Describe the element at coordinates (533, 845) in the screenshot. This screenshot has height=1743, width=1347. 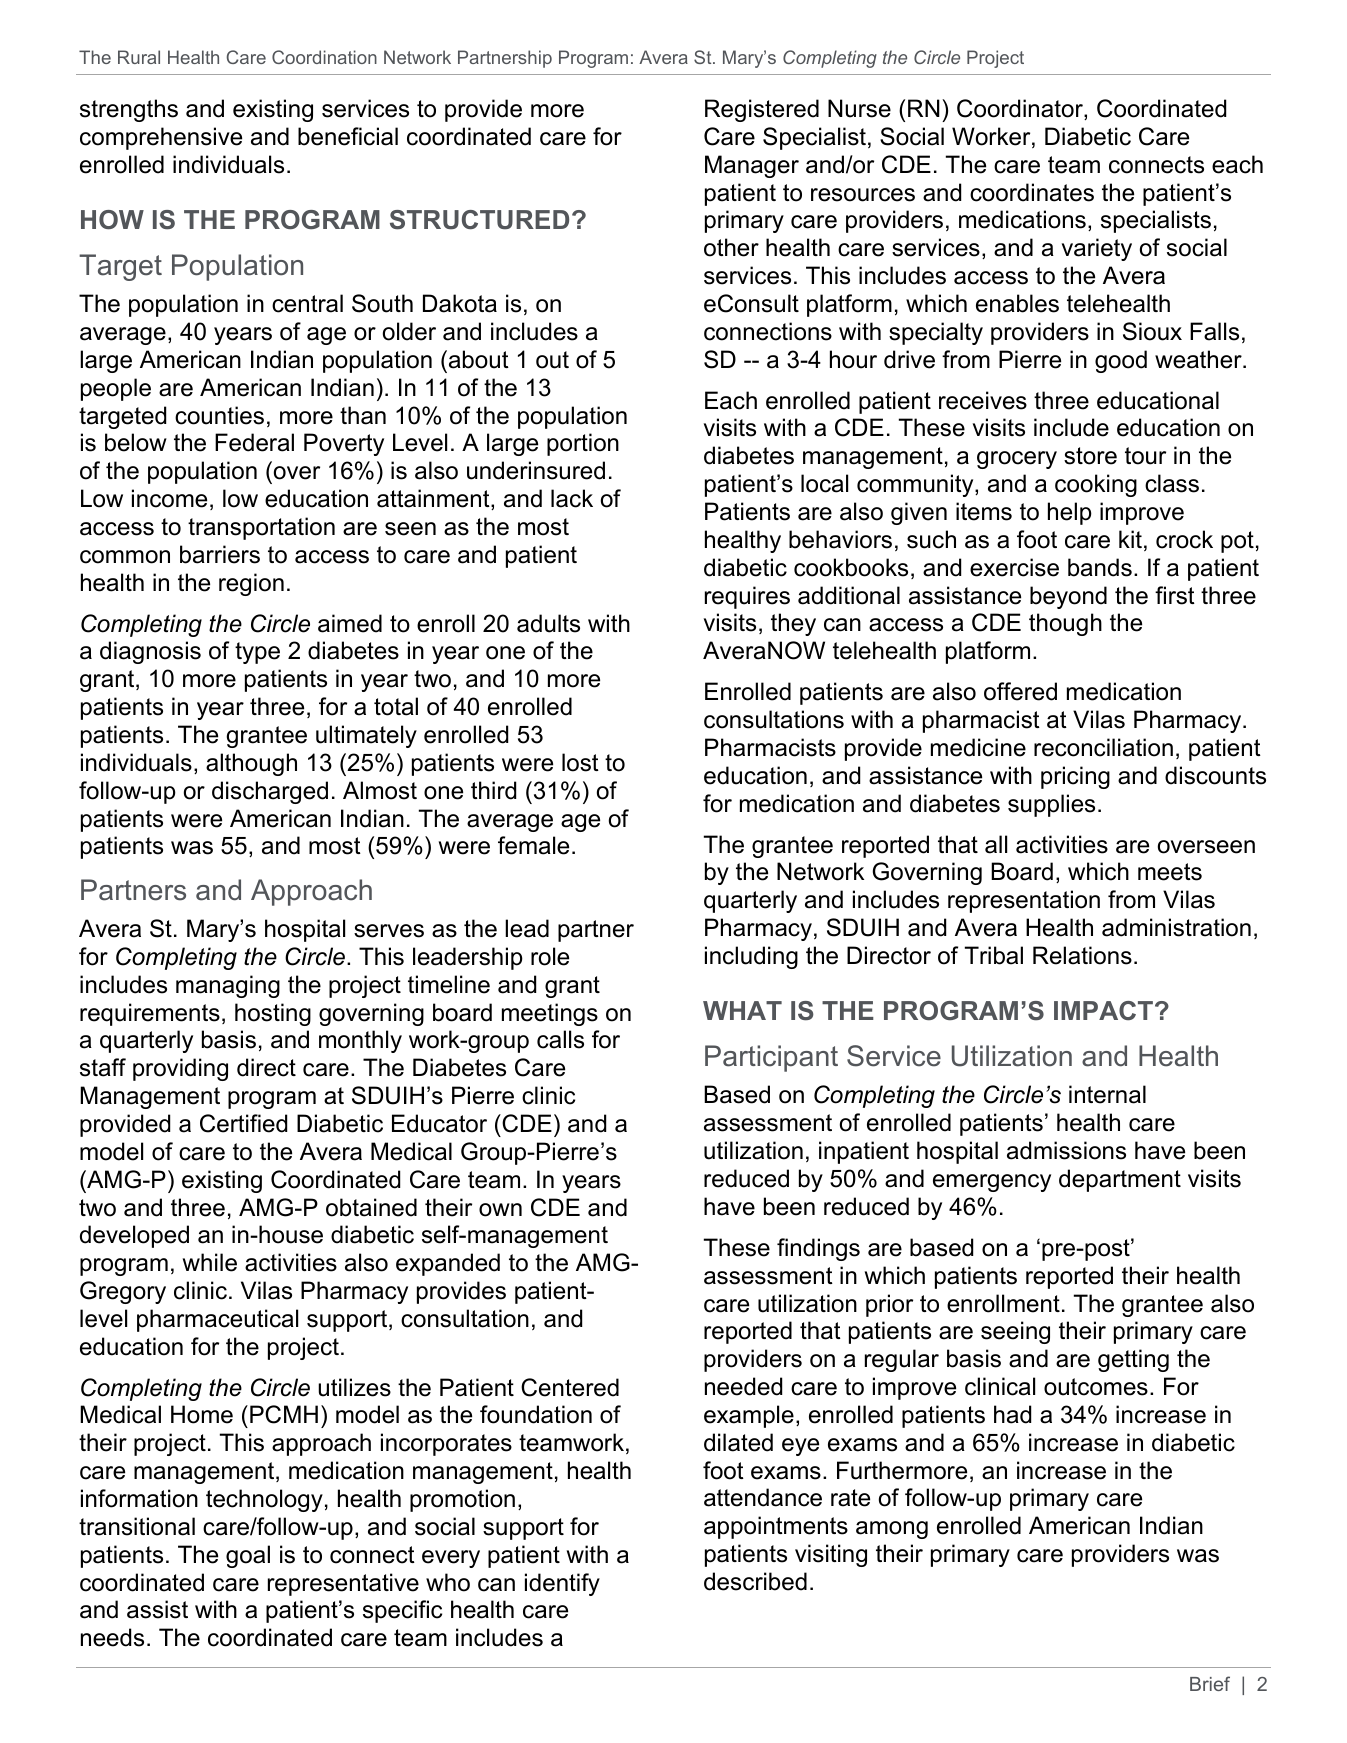
I see `female` at that location.
